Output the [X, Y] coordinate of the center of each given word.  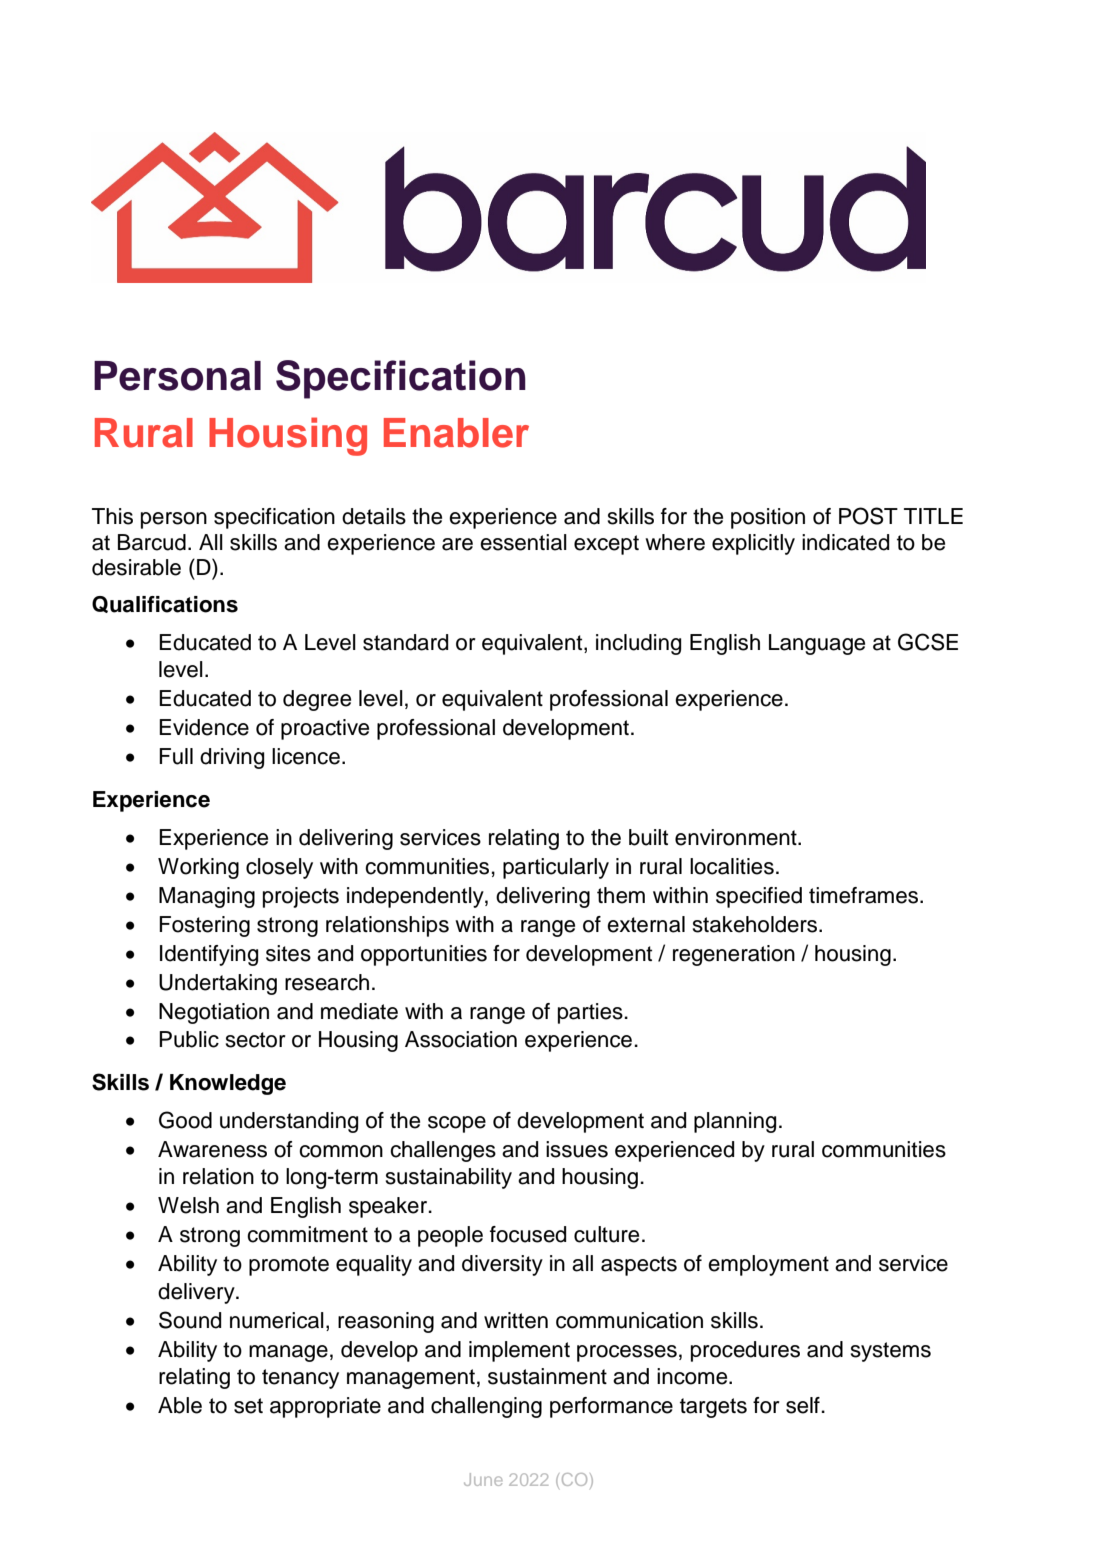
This [112, 516]
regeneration [734, 955]
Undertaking [218, 984]
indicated [845, 542]
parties [591, 1013]
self [804, 1405]
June [483, 1479]
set [248, 1406]
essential [523, 542]
